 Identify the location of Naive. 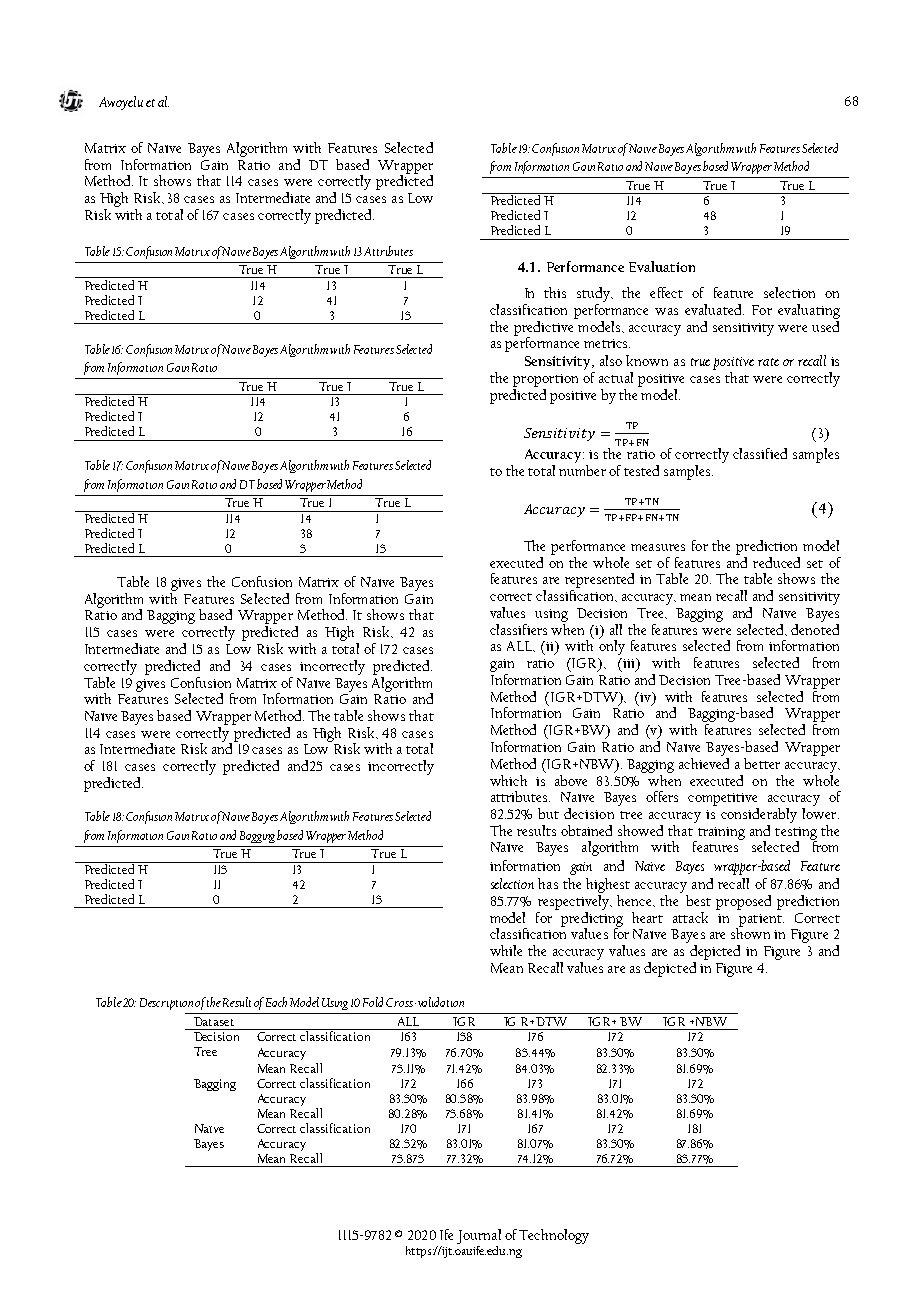
(236, 349).
